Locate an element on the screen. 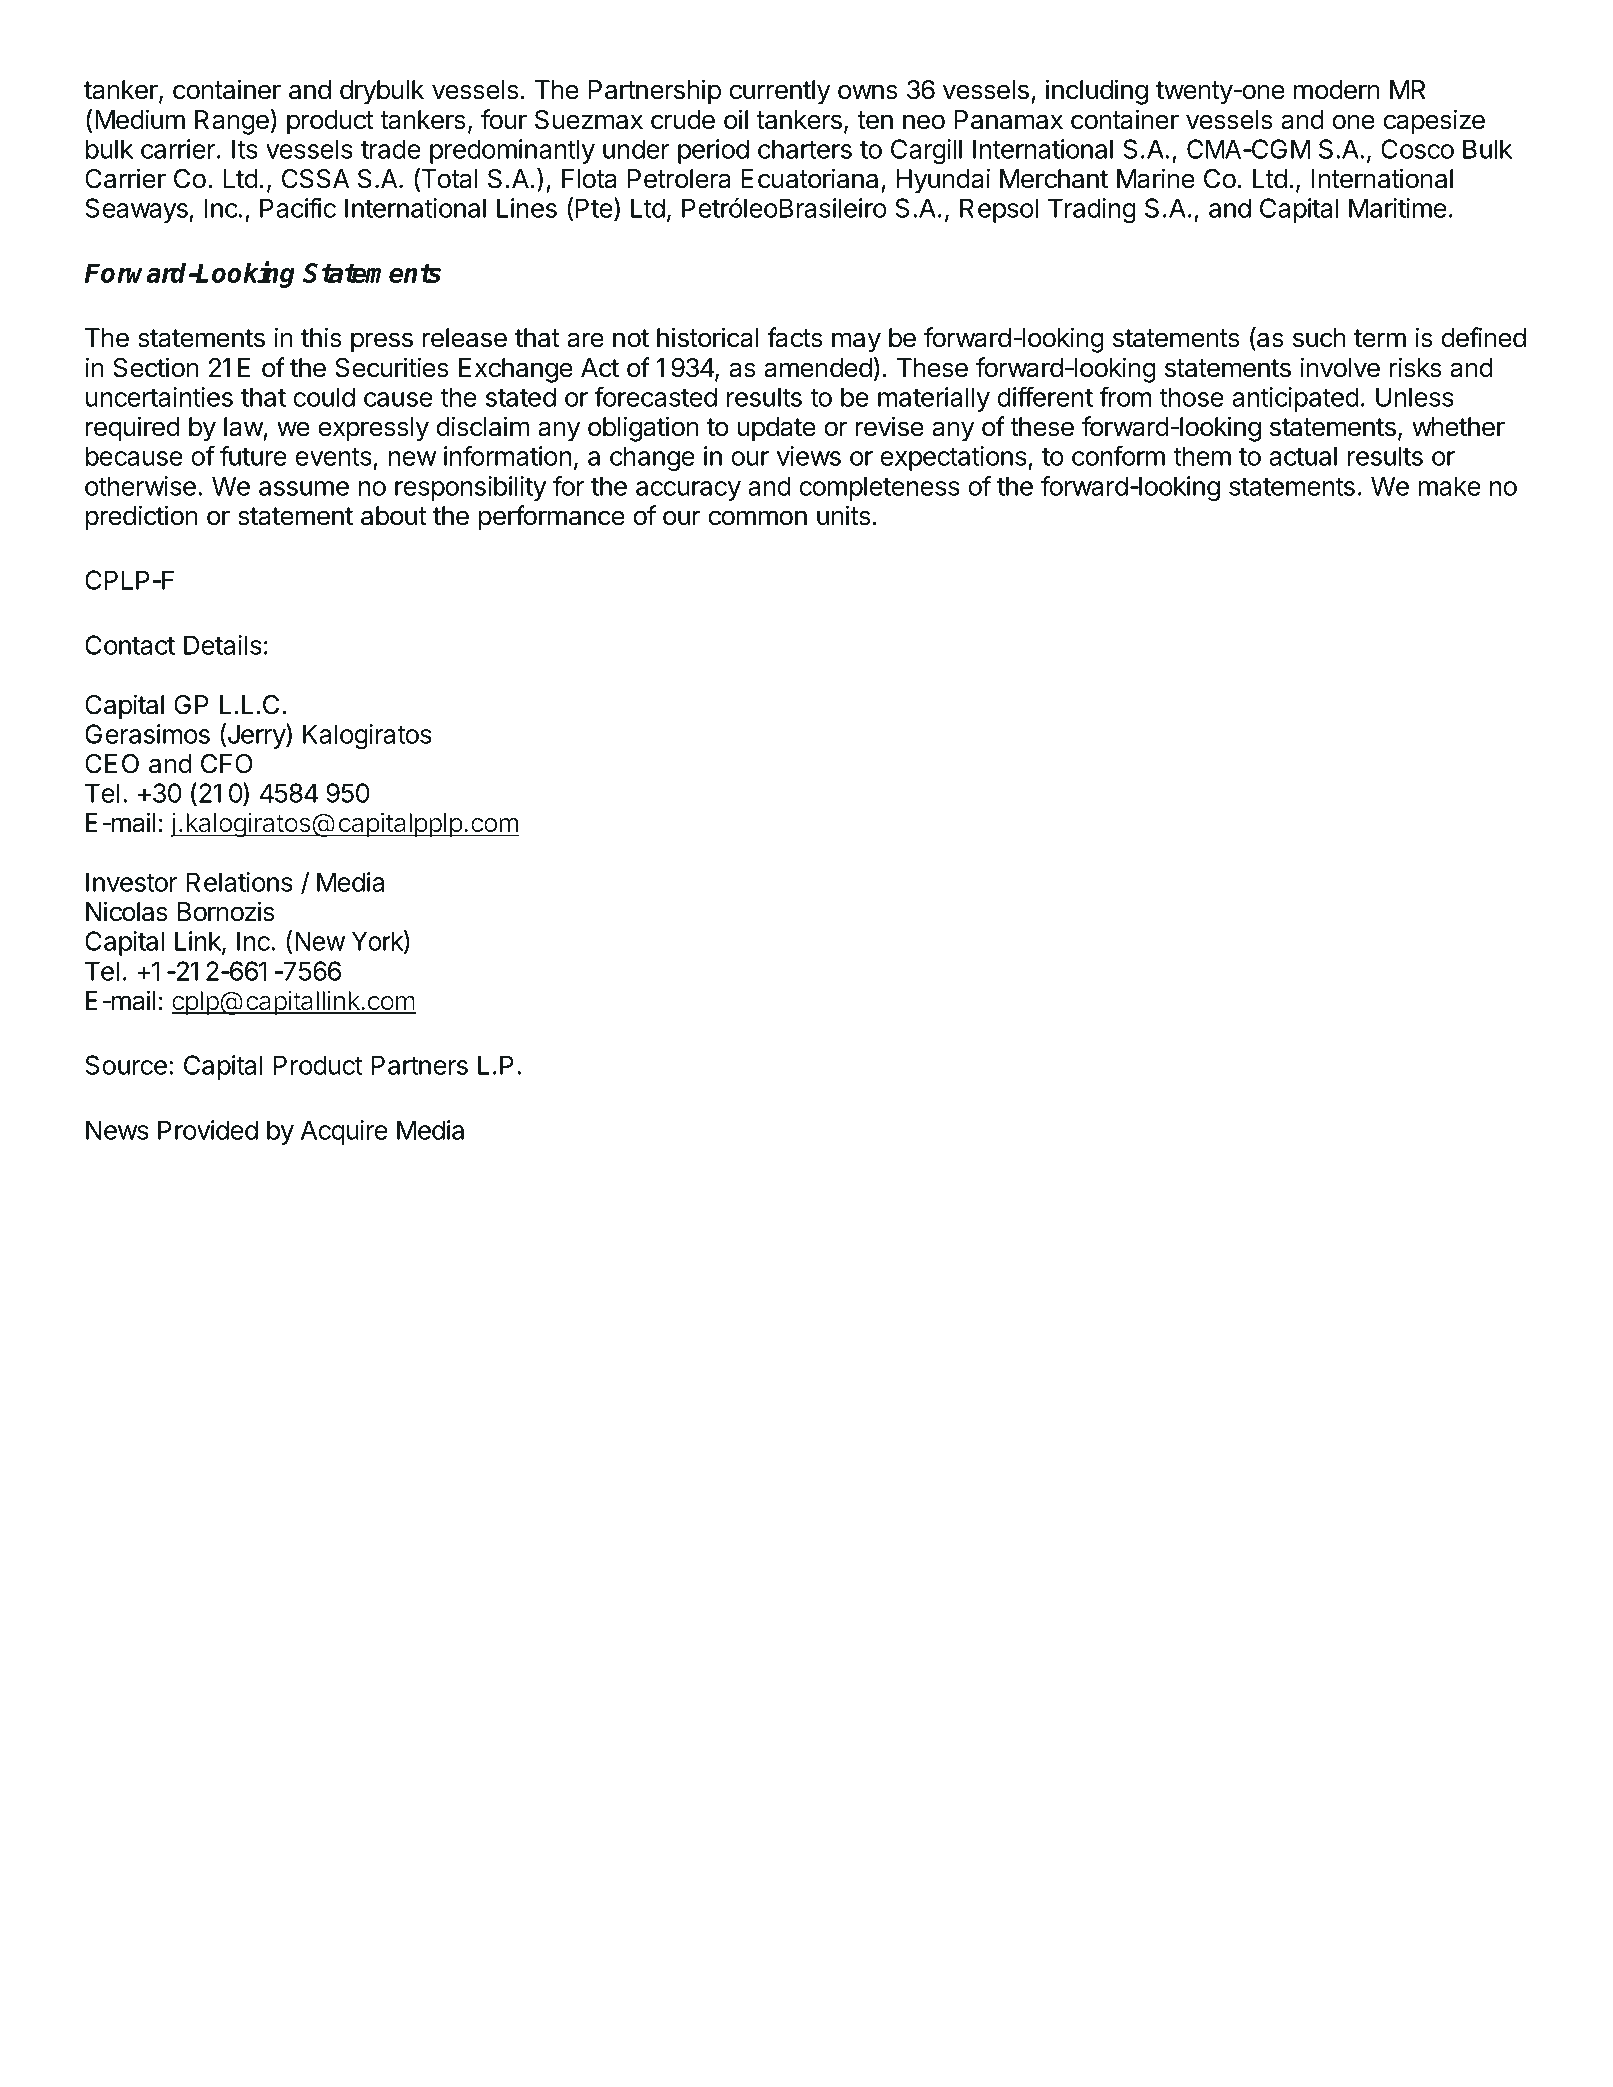  views is located at coordinates (809, 456).
